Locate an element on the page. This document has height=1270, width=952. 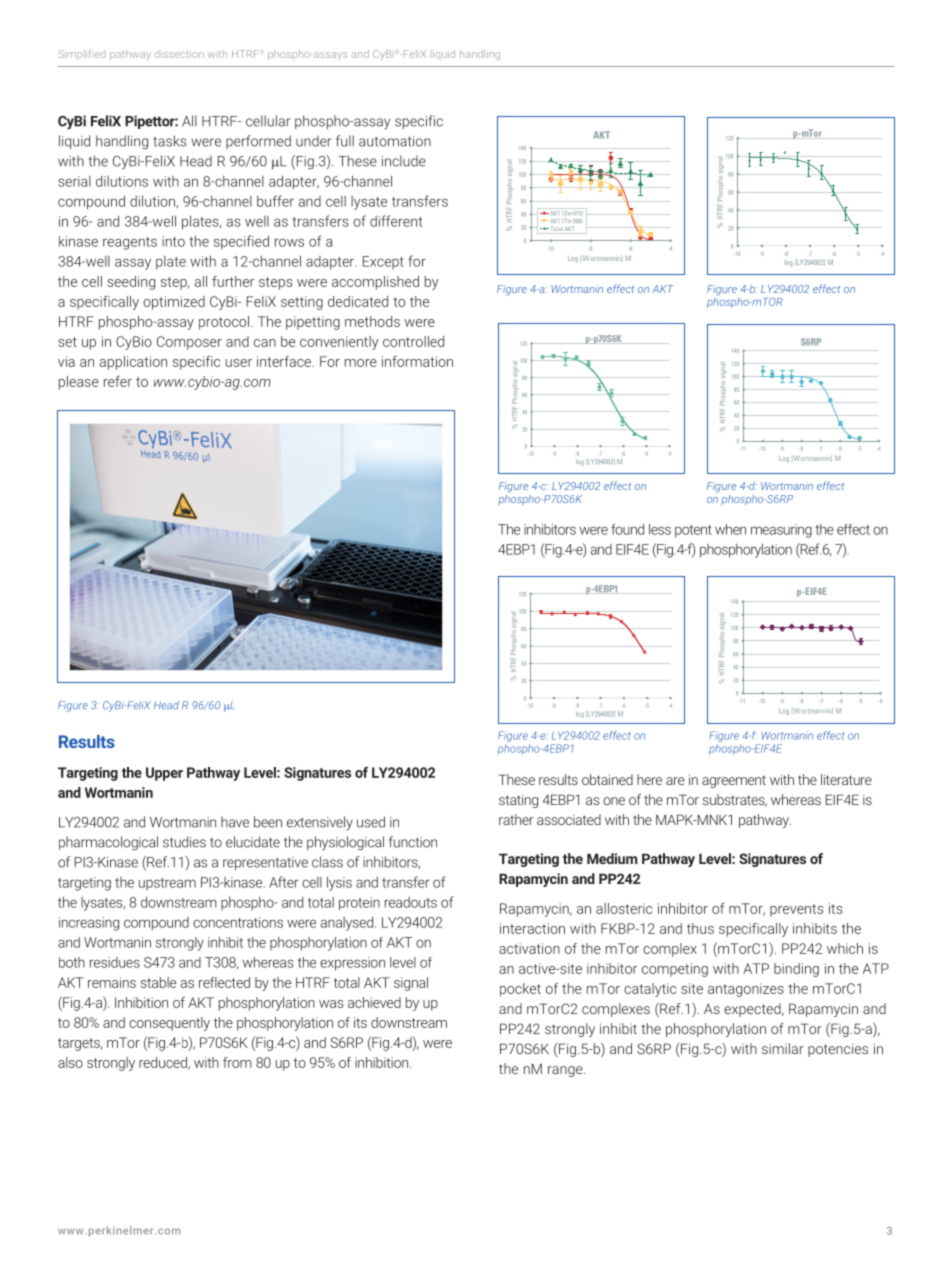
include is located at coordinates (404, 161).
